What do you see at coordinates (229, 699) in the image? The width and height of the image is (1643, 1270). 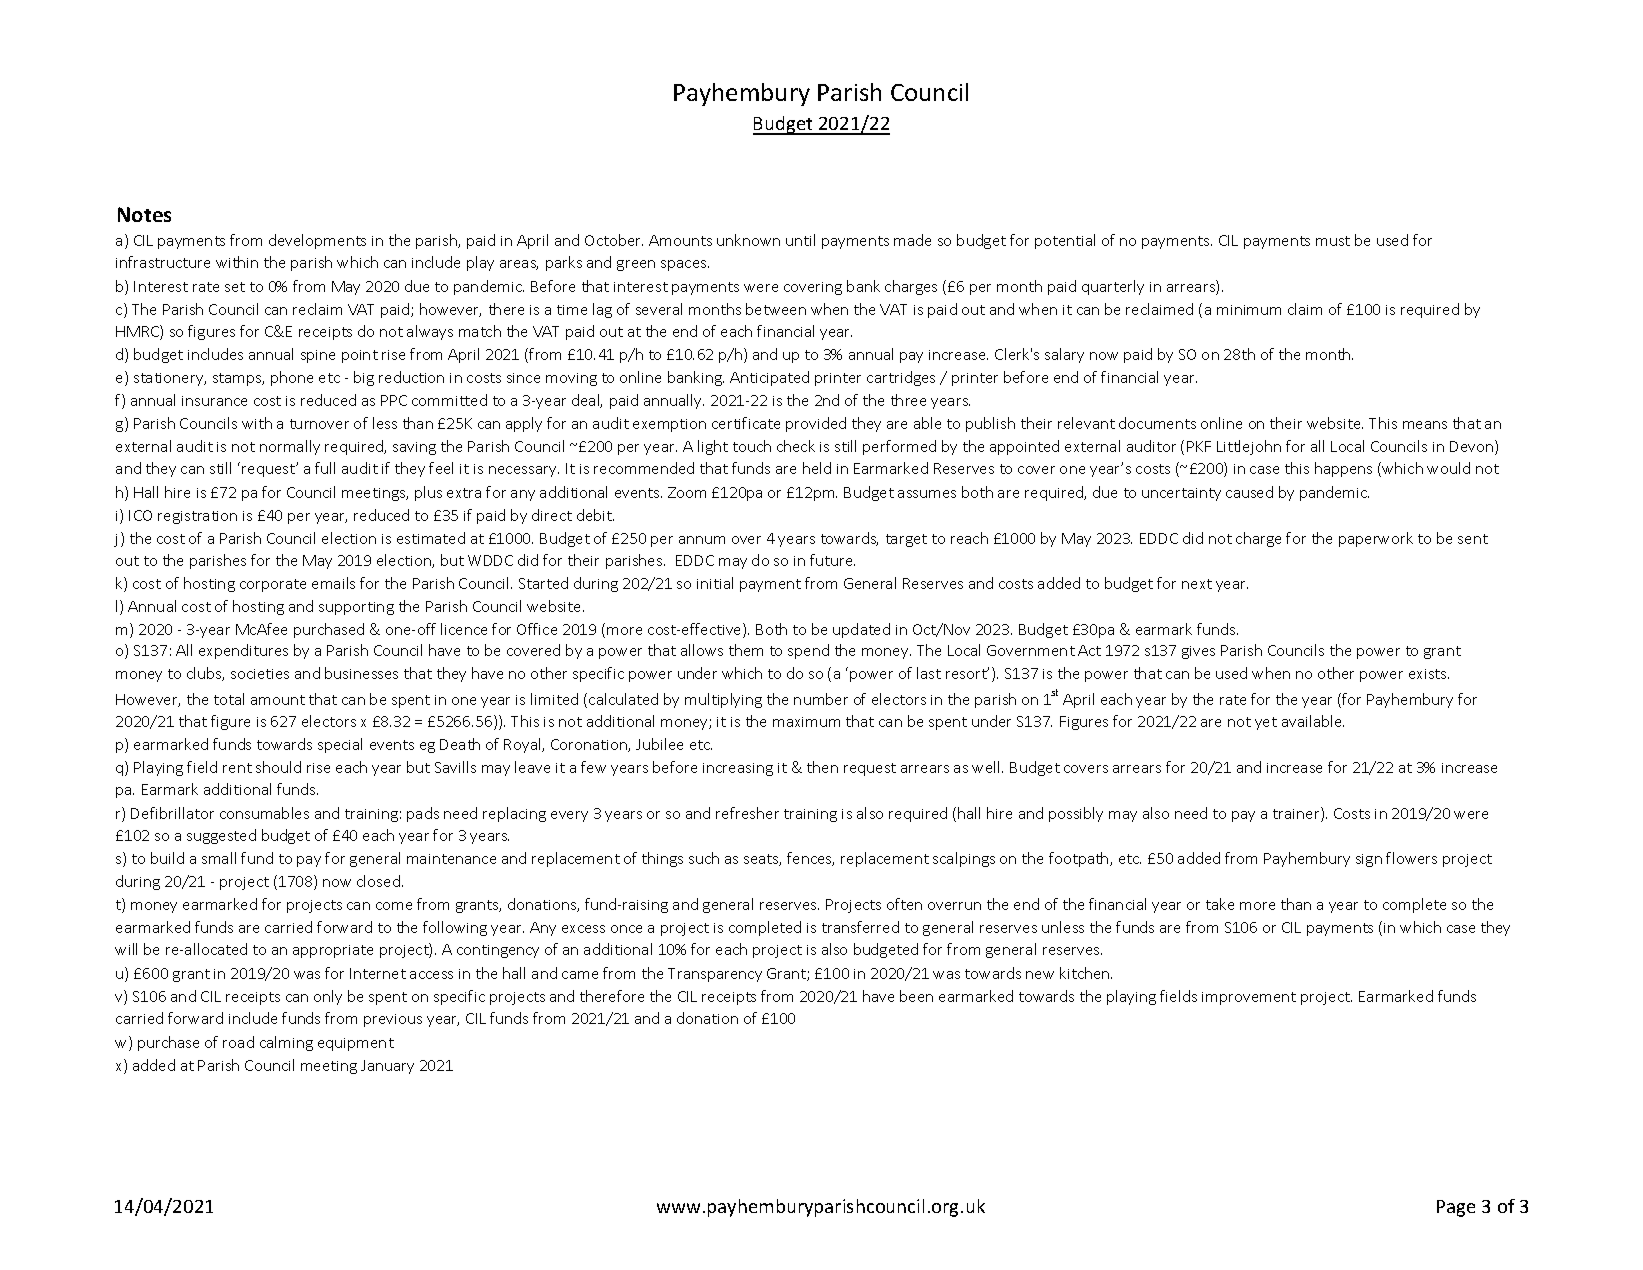 I see `total` at bounding box center [229, 699].
